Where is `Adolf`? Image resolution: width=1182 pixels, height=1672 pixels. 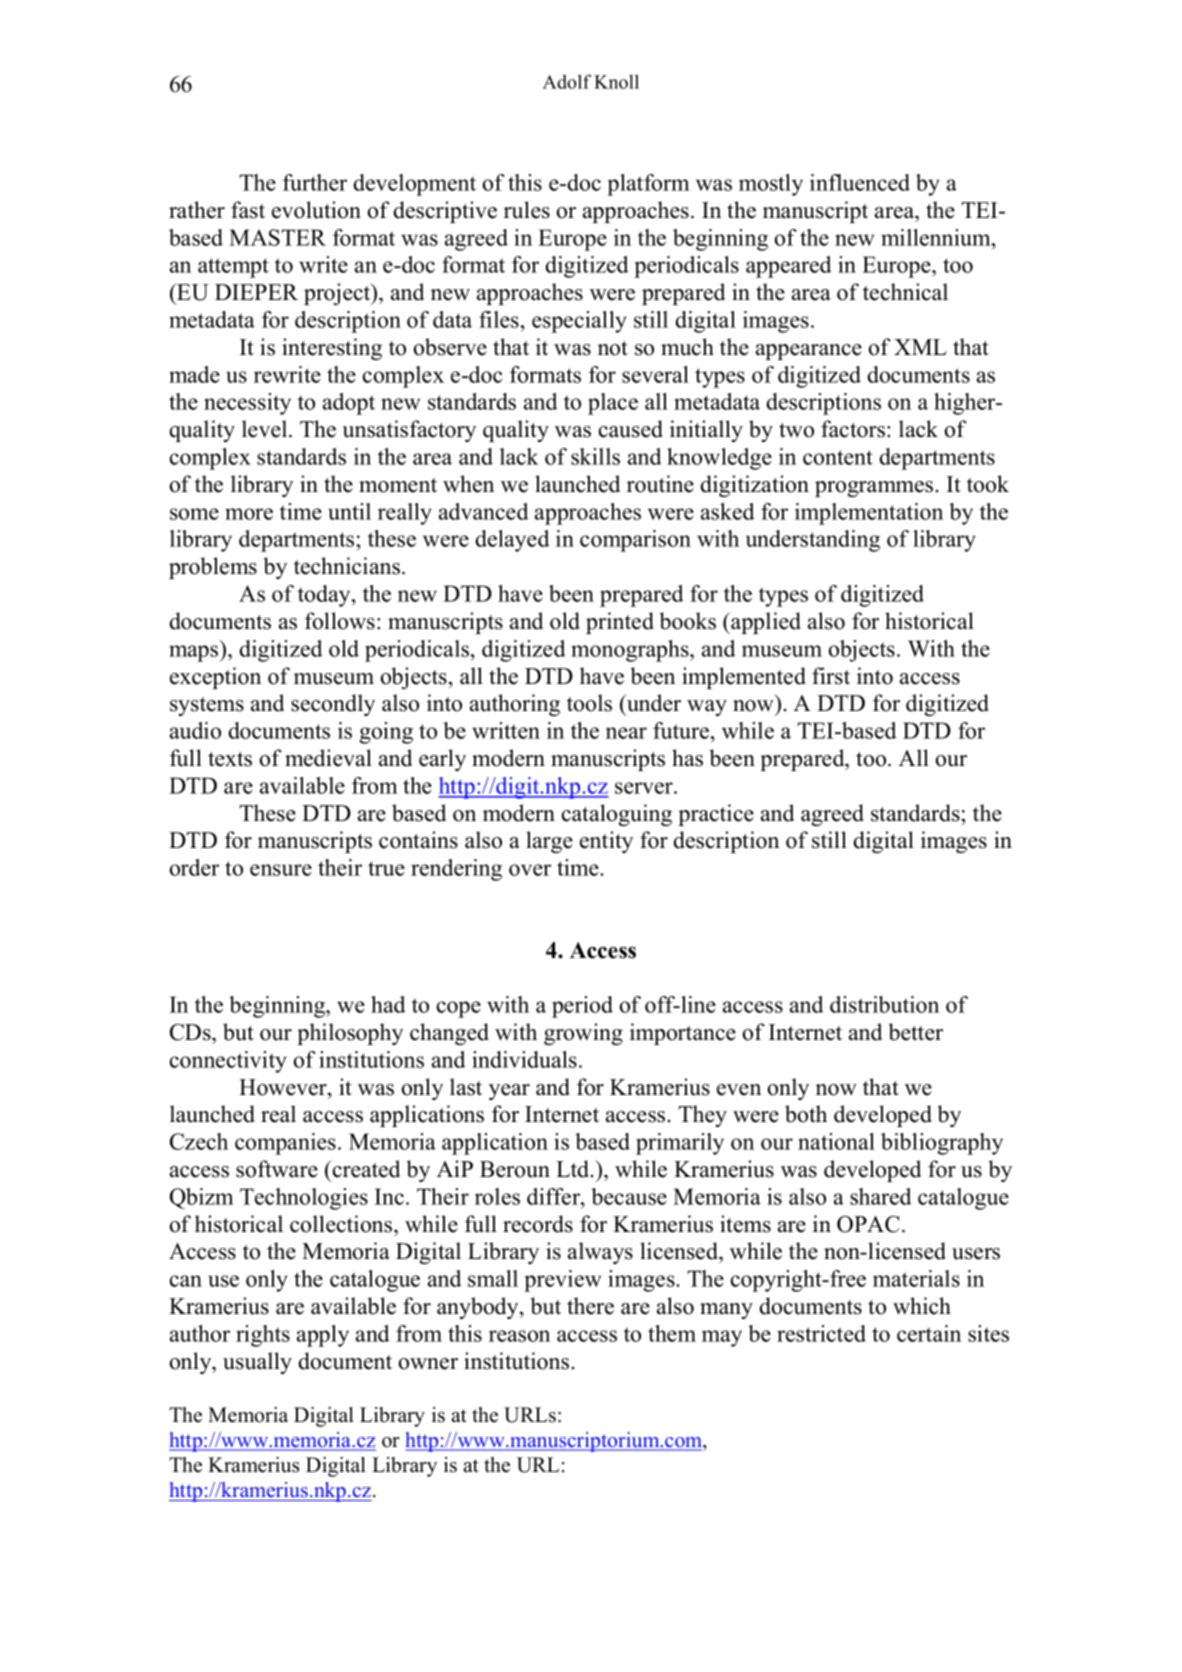 Adolf is located at coordinates (567, 81).
